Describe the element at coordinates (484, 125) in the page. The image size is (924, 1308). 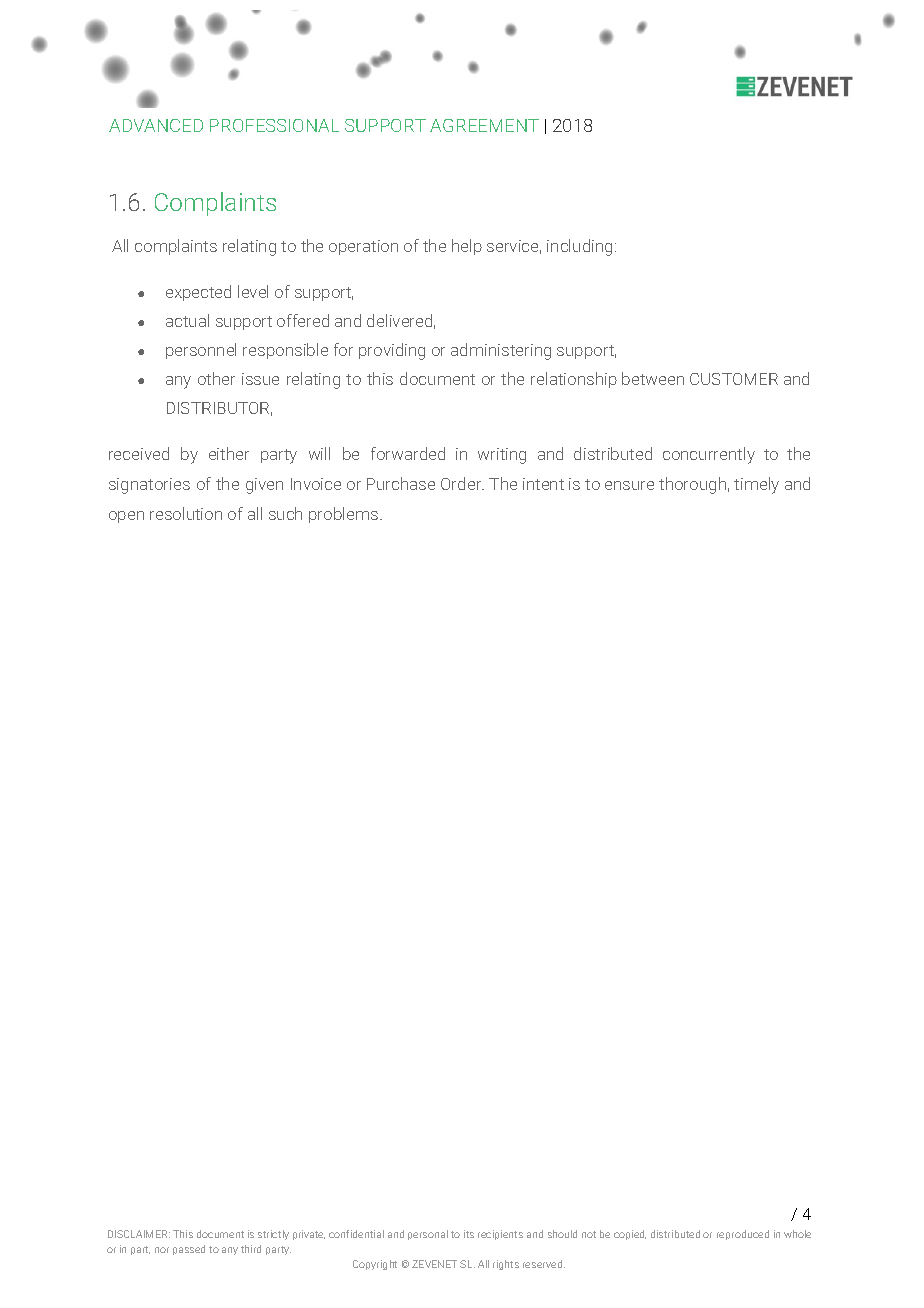
I see `AGREEMENT` at that location.
